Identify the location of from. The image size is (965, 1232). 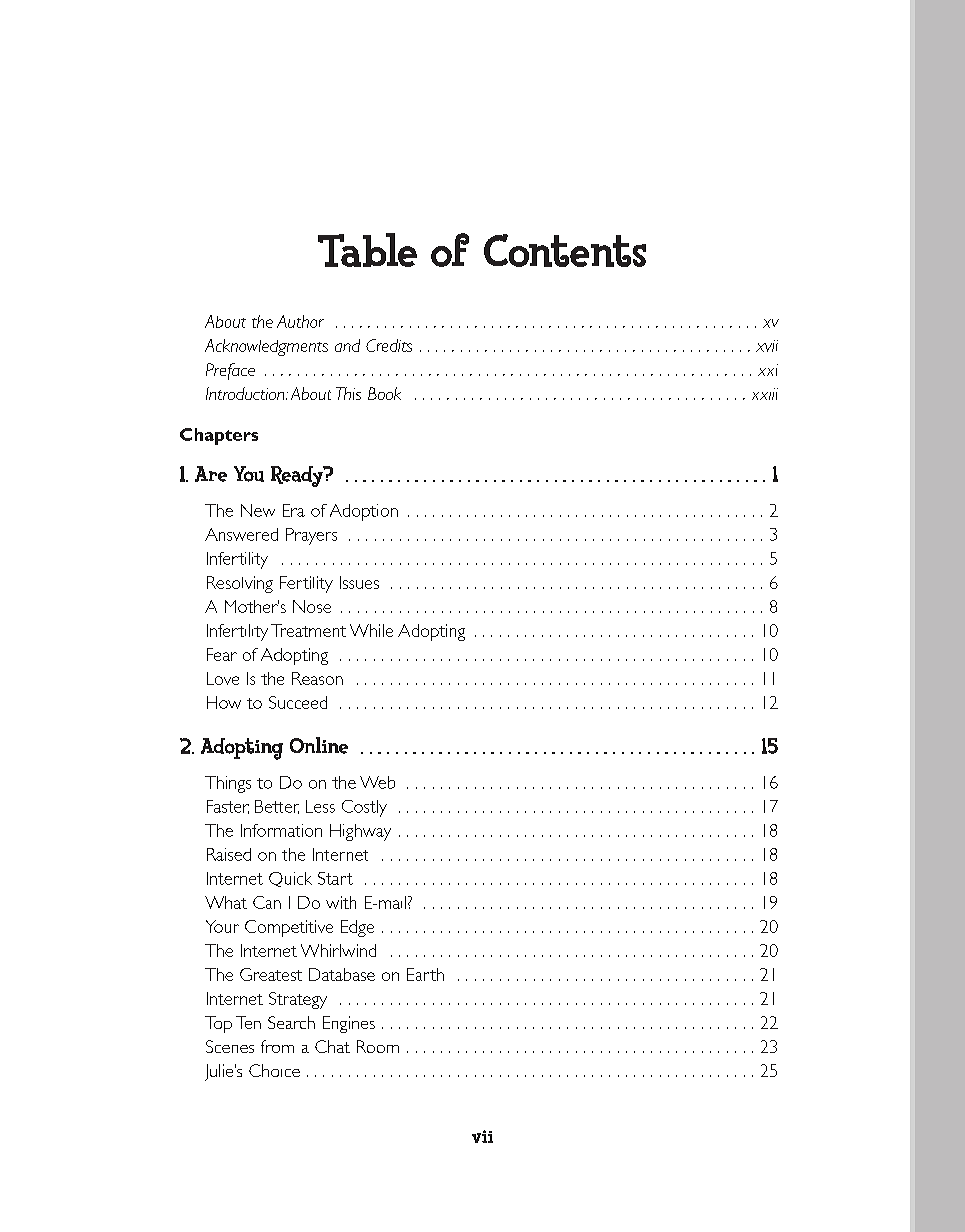
(277, 1046).
